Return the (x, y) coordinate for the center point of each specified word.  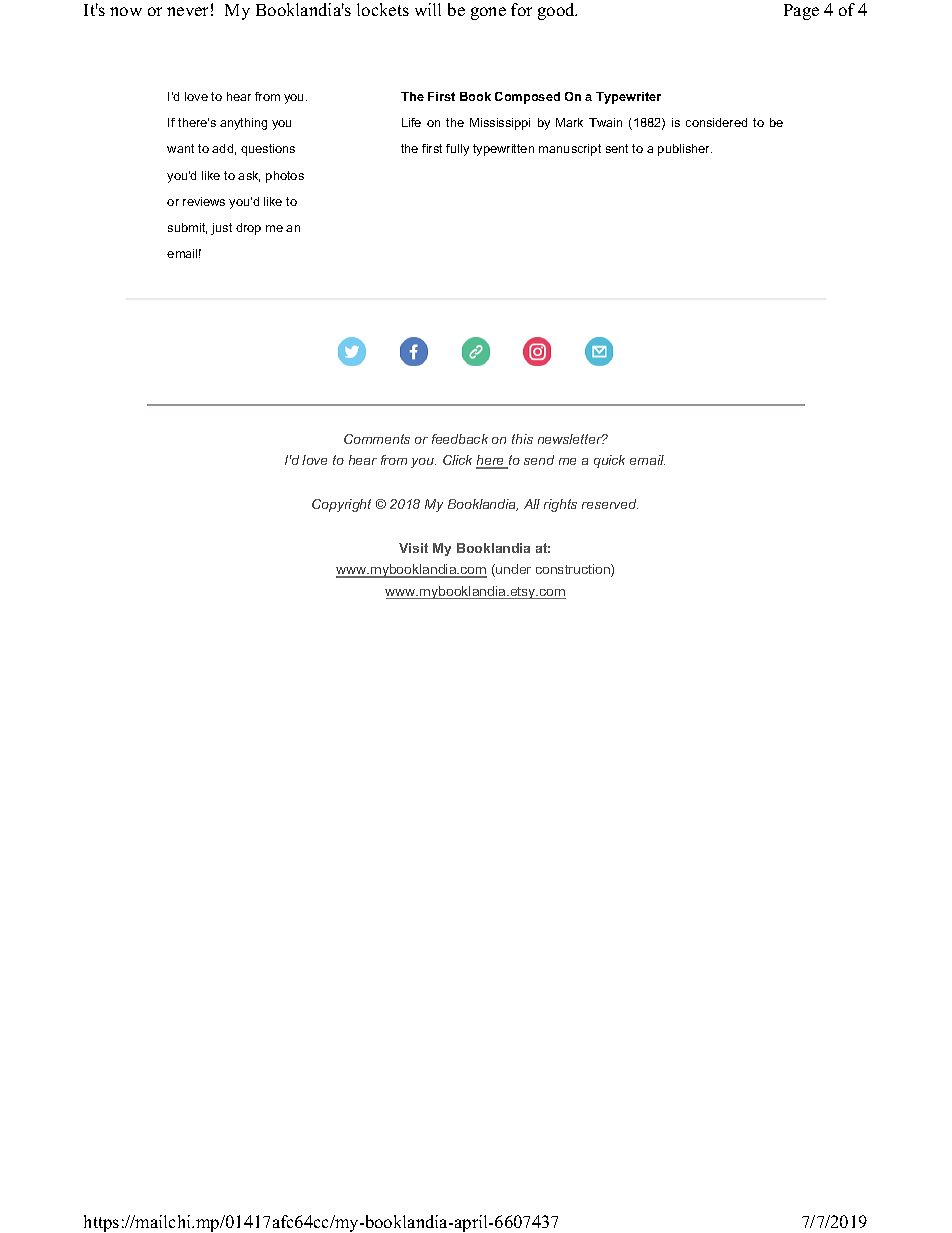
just (221, 229)
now (126, 11)
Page (801, 12)
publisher (685, 150)
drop (248, 229)
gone (488, 13)
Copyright (341, 505)
